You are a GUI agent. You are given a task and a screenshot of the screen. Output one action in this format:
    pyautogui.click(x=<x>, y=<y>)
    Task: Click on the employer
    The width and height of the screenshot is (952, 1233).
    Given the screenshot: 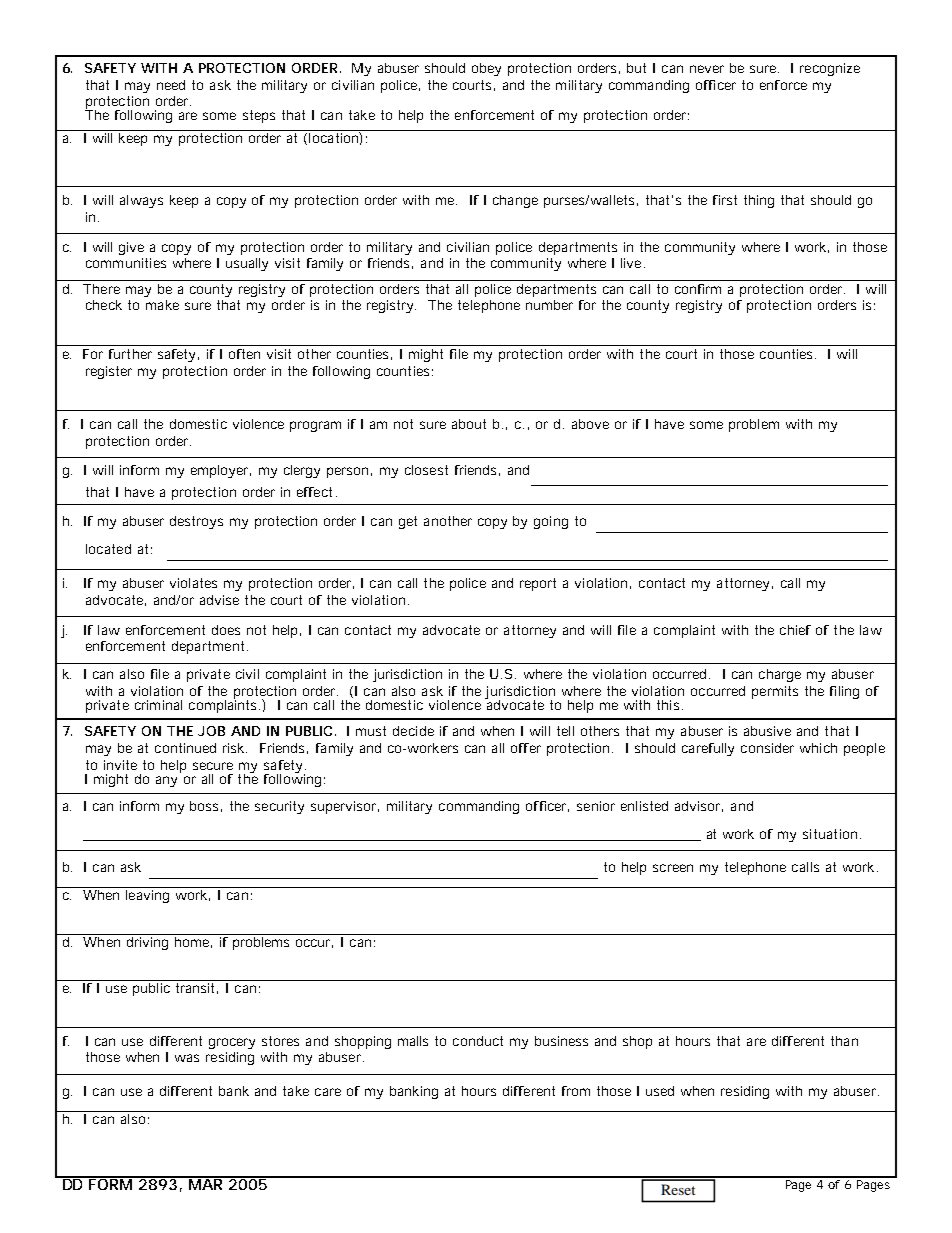 What is the action you would take?
    pyautogui.click(x=221, y=471)
